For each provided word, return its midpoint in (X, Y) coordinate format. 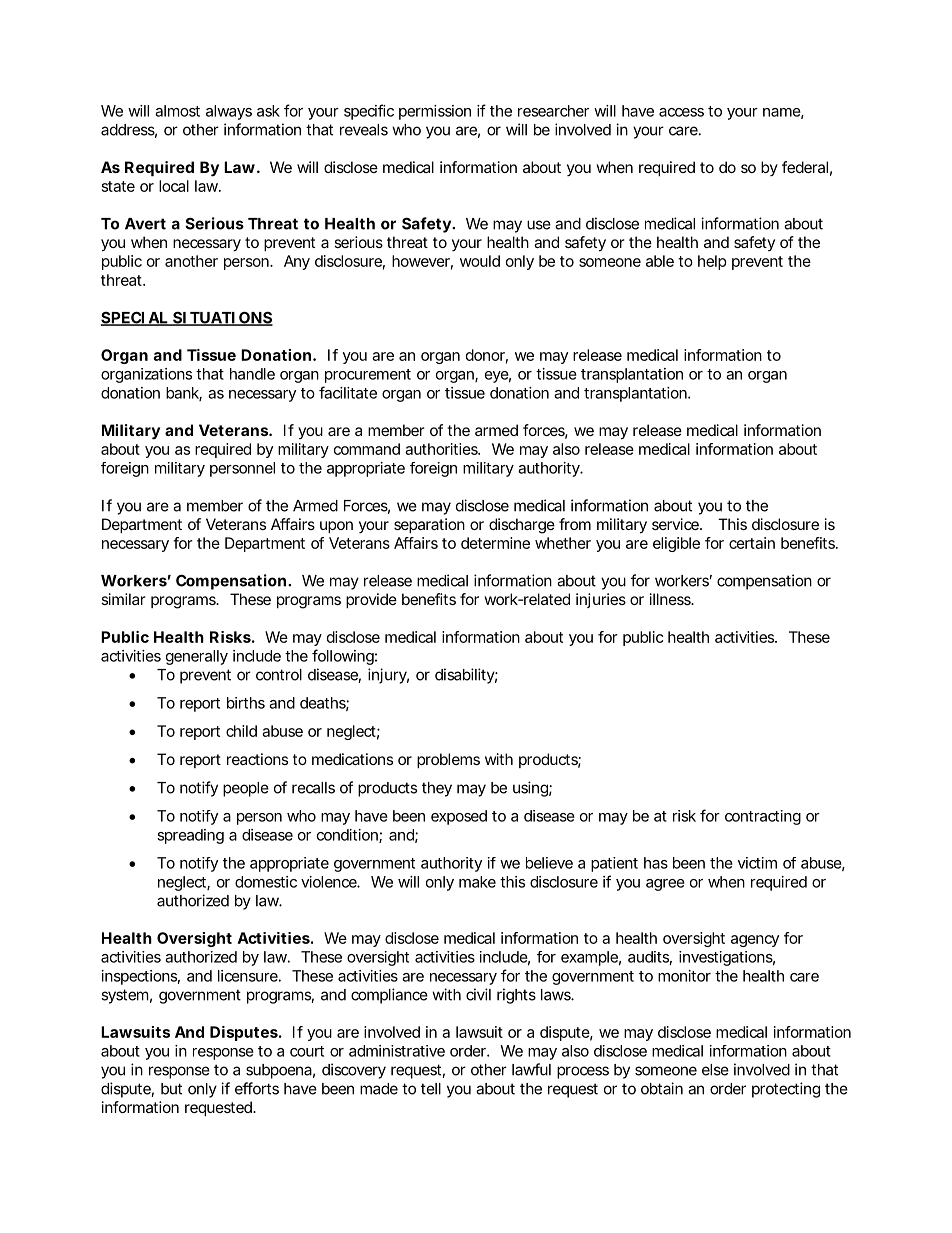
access (681, 112)
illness (671, 599)
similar (123, 599)
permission (435, 112)
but (171, 1089)
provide (371, 600)
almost (177, 111)
